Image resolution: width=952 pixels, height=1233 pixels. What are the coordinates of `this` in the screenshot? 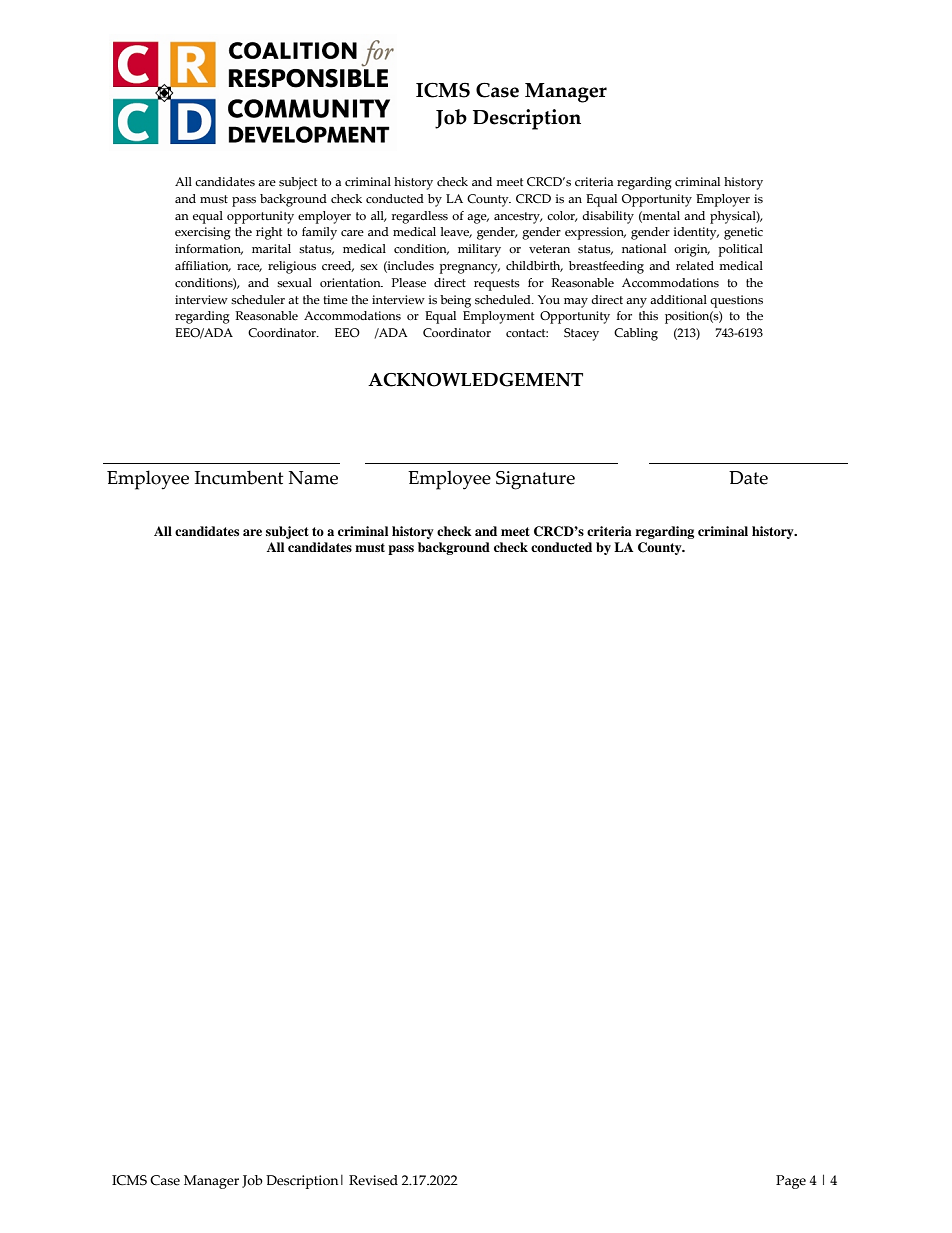 It's located at (648, 316).
